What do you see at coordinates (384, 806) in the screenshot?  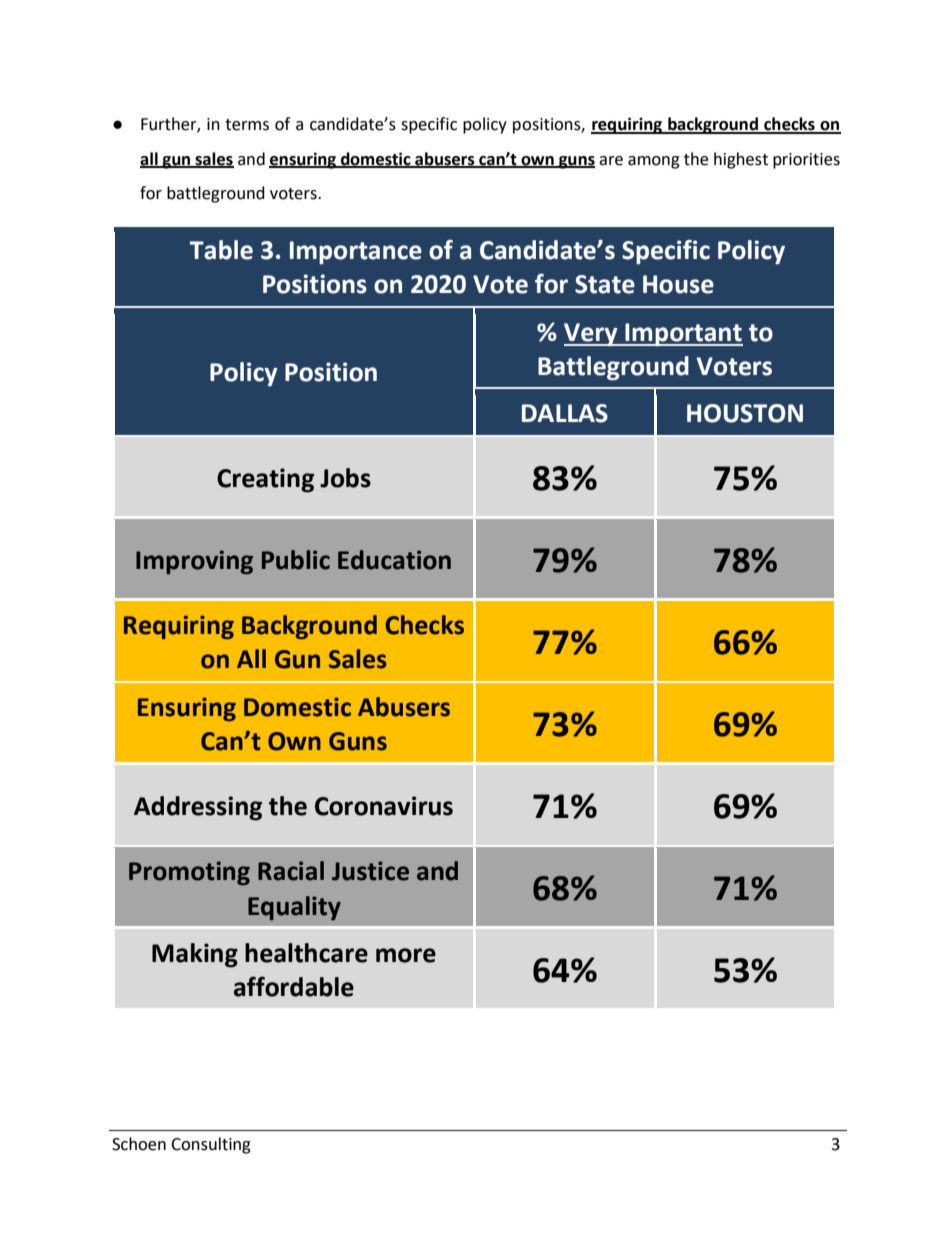 I see `Coronavirus` at bounding box center [384, 806].
